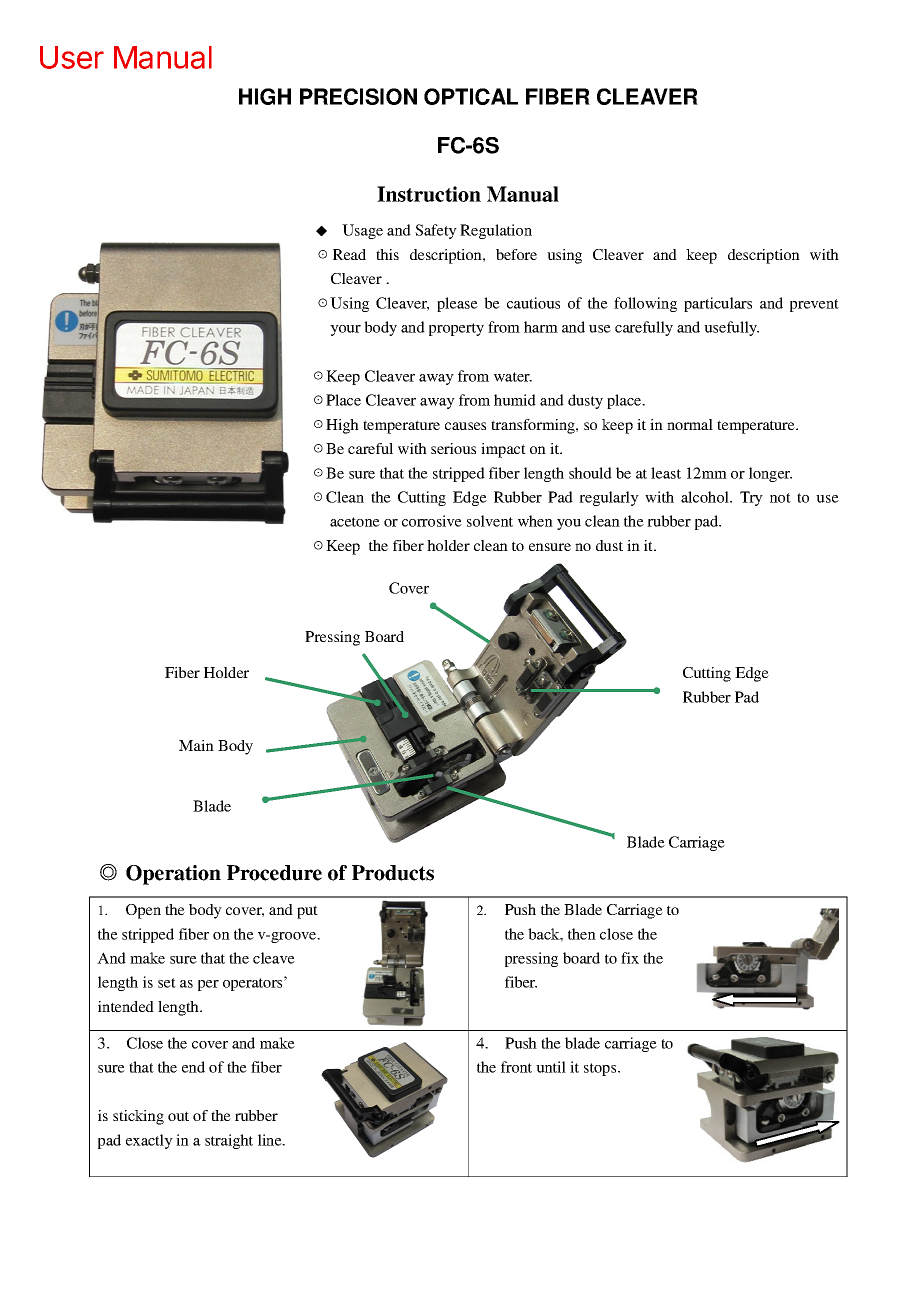  I want to click on out, so click(178, 1116).
